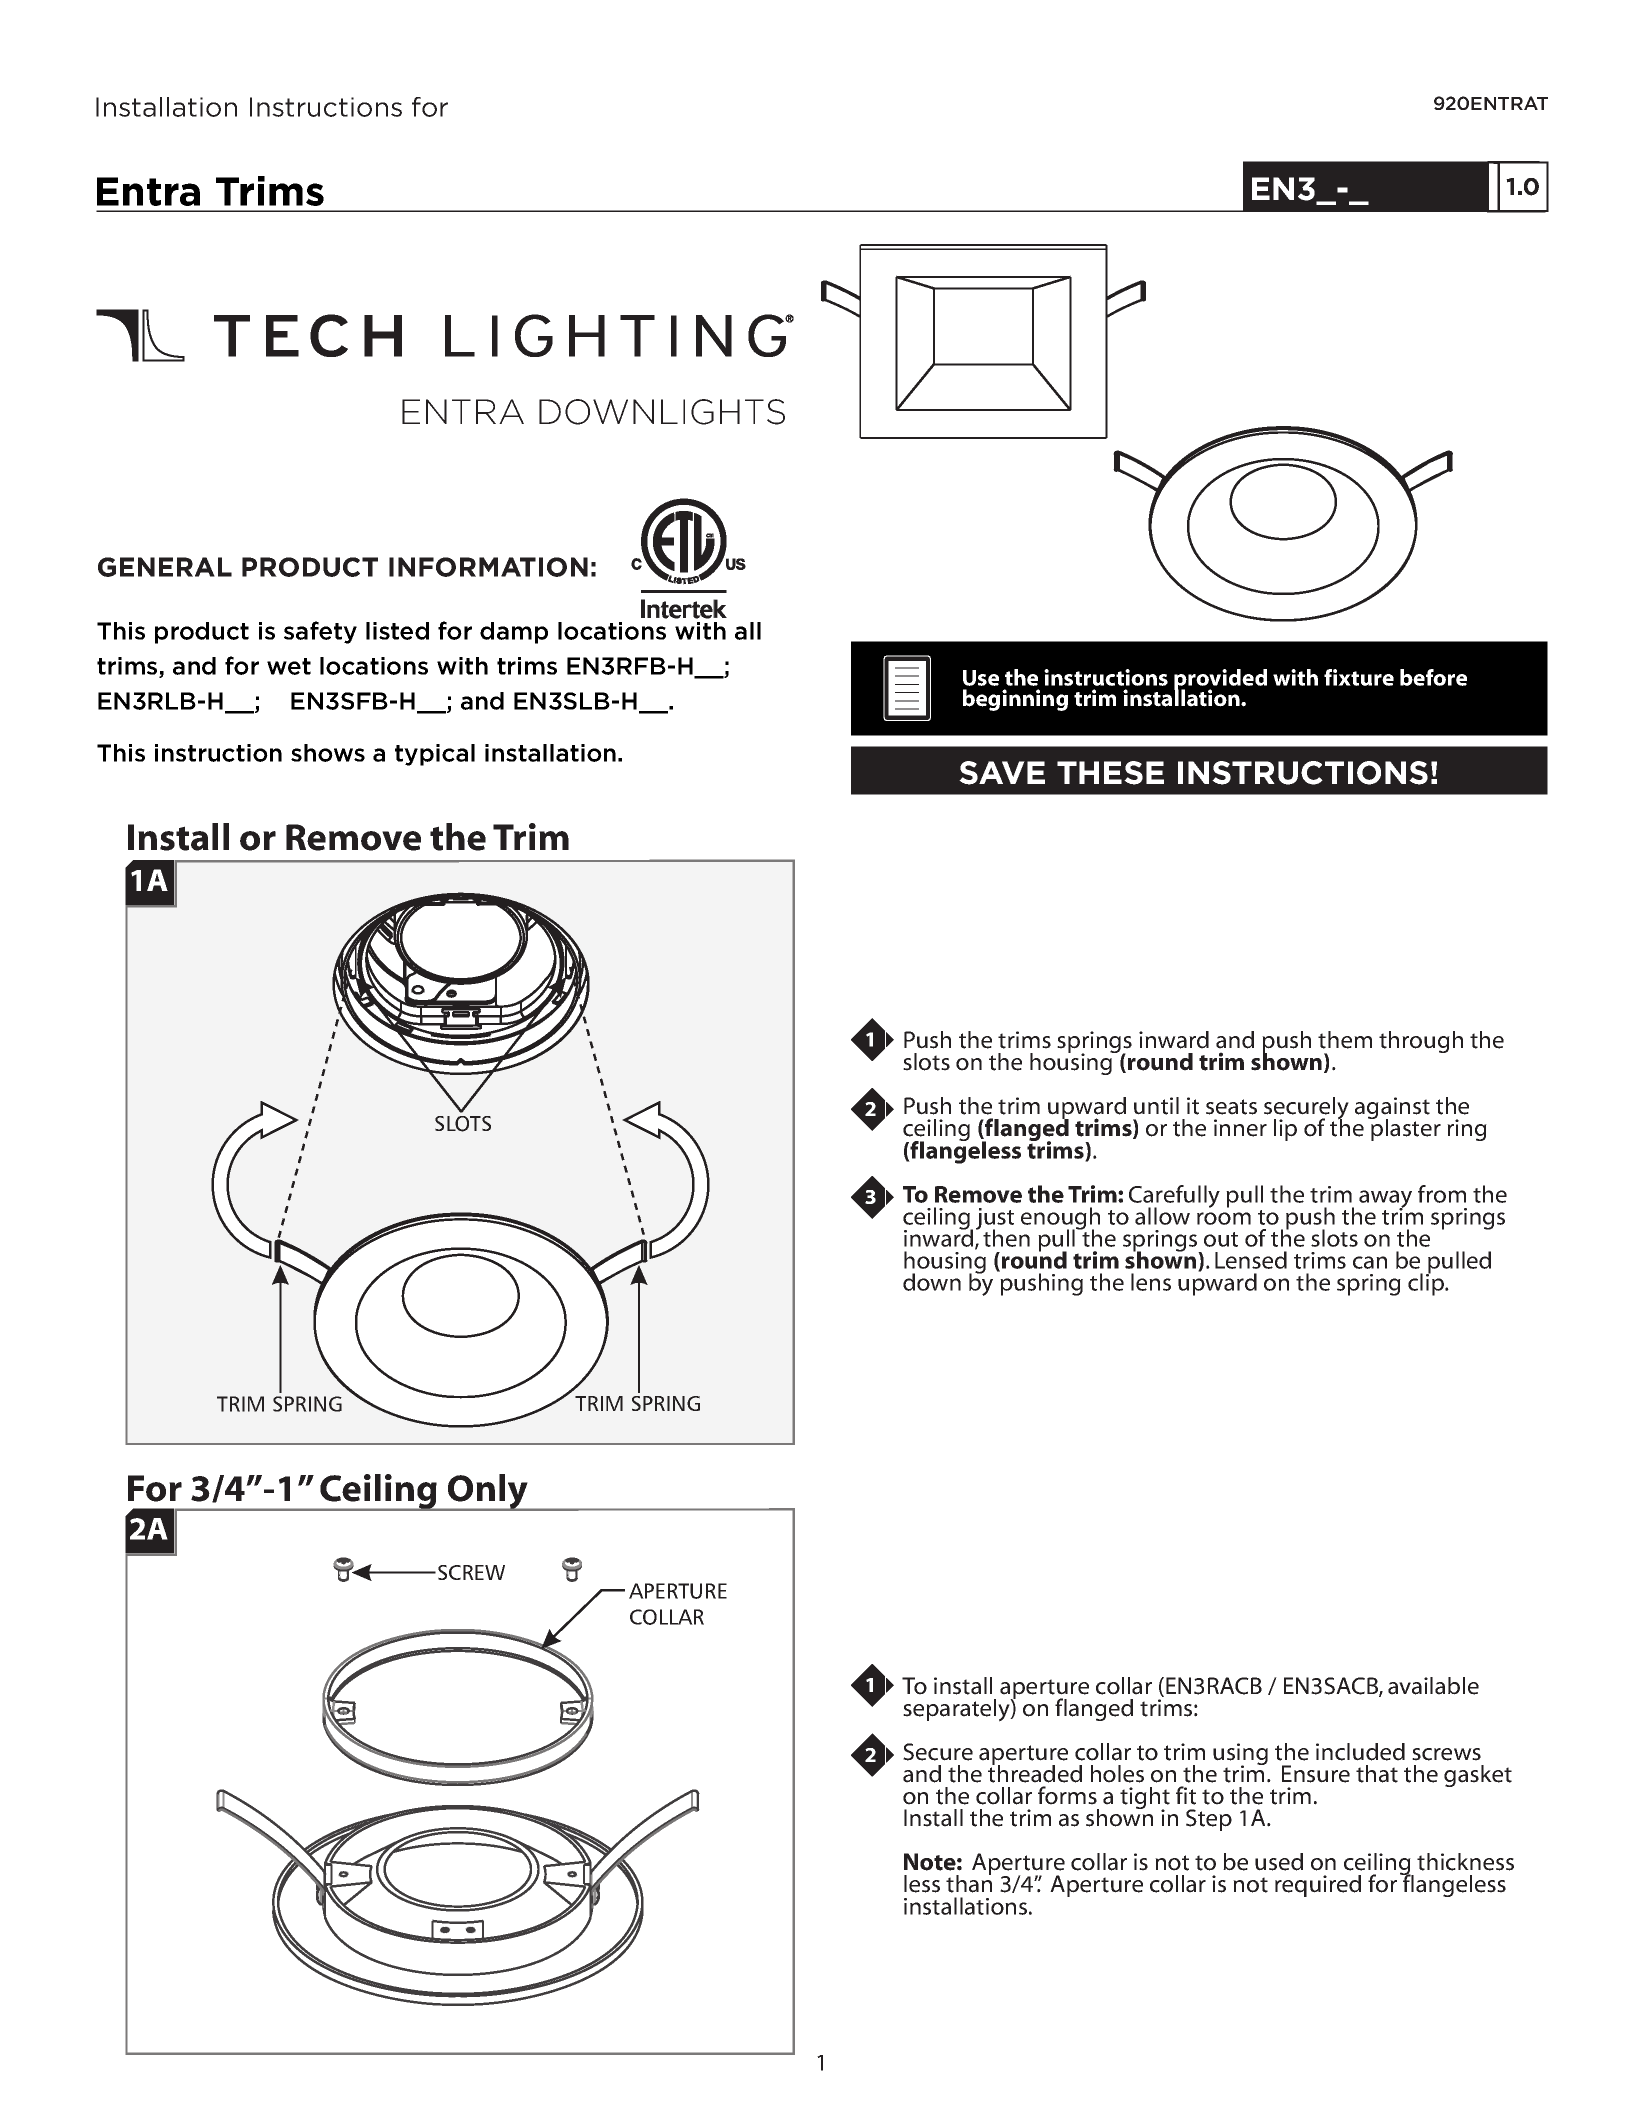 The width and height of the screenshot is (1644, 2127). Describe the element at coordinates (435, 755) in the screenshot. I see `typical` at that location.
